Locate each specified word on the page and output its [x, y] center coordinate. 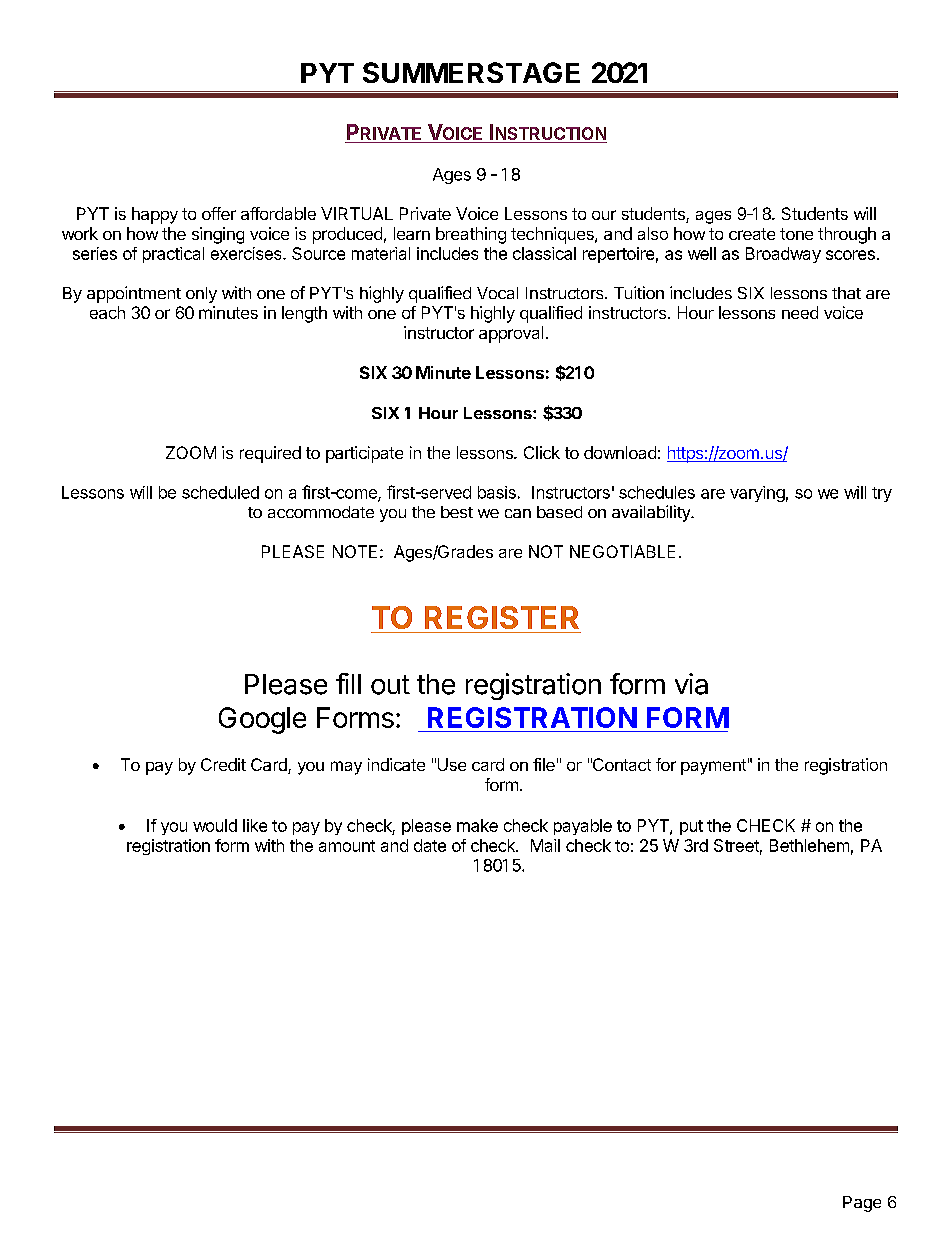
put [691, 827]
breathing [471, 235]
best [457, 512]
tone [796, 234]
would [215, 825]
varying [757, 494]
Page [862, 1204]
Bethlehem [809, 845]
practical [173, 255]
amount [347, 846]
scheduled [220, 492]
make [477, 825]
